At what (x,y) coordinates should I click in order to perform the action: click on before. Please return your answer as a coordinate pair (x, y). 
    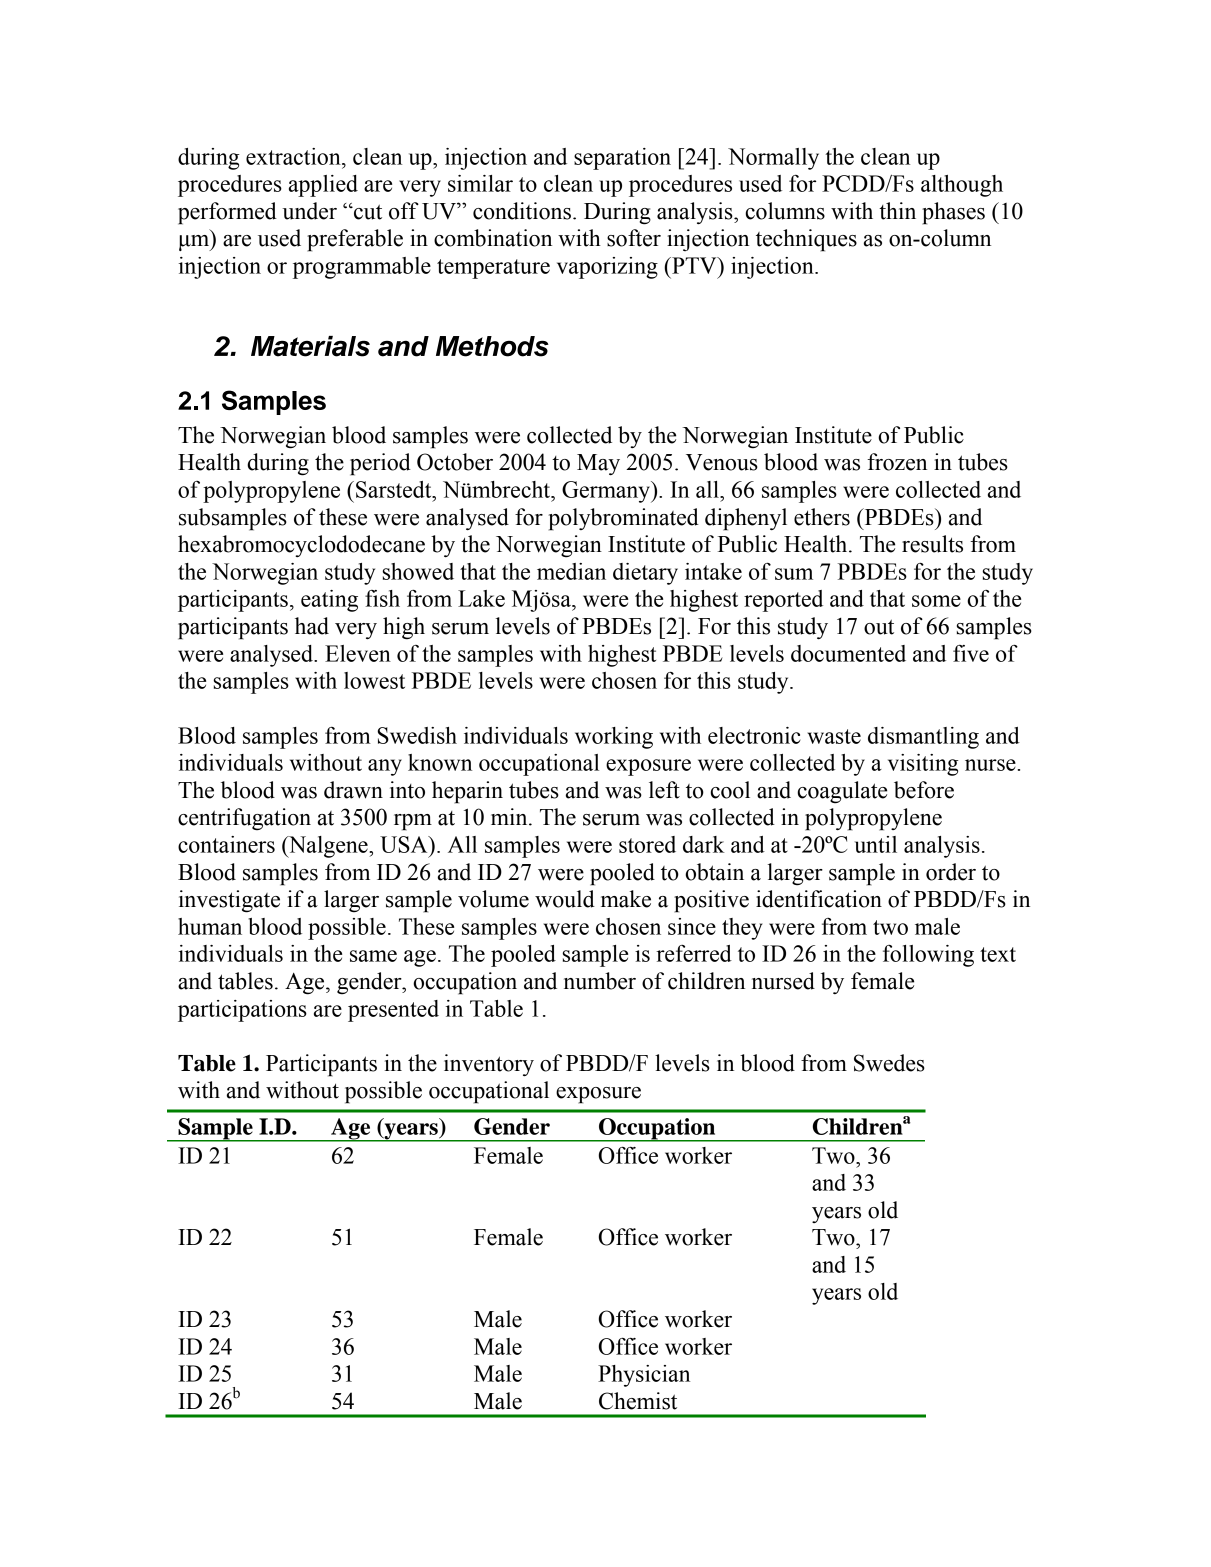
    Looking at the image, I should click on (924, 790).
